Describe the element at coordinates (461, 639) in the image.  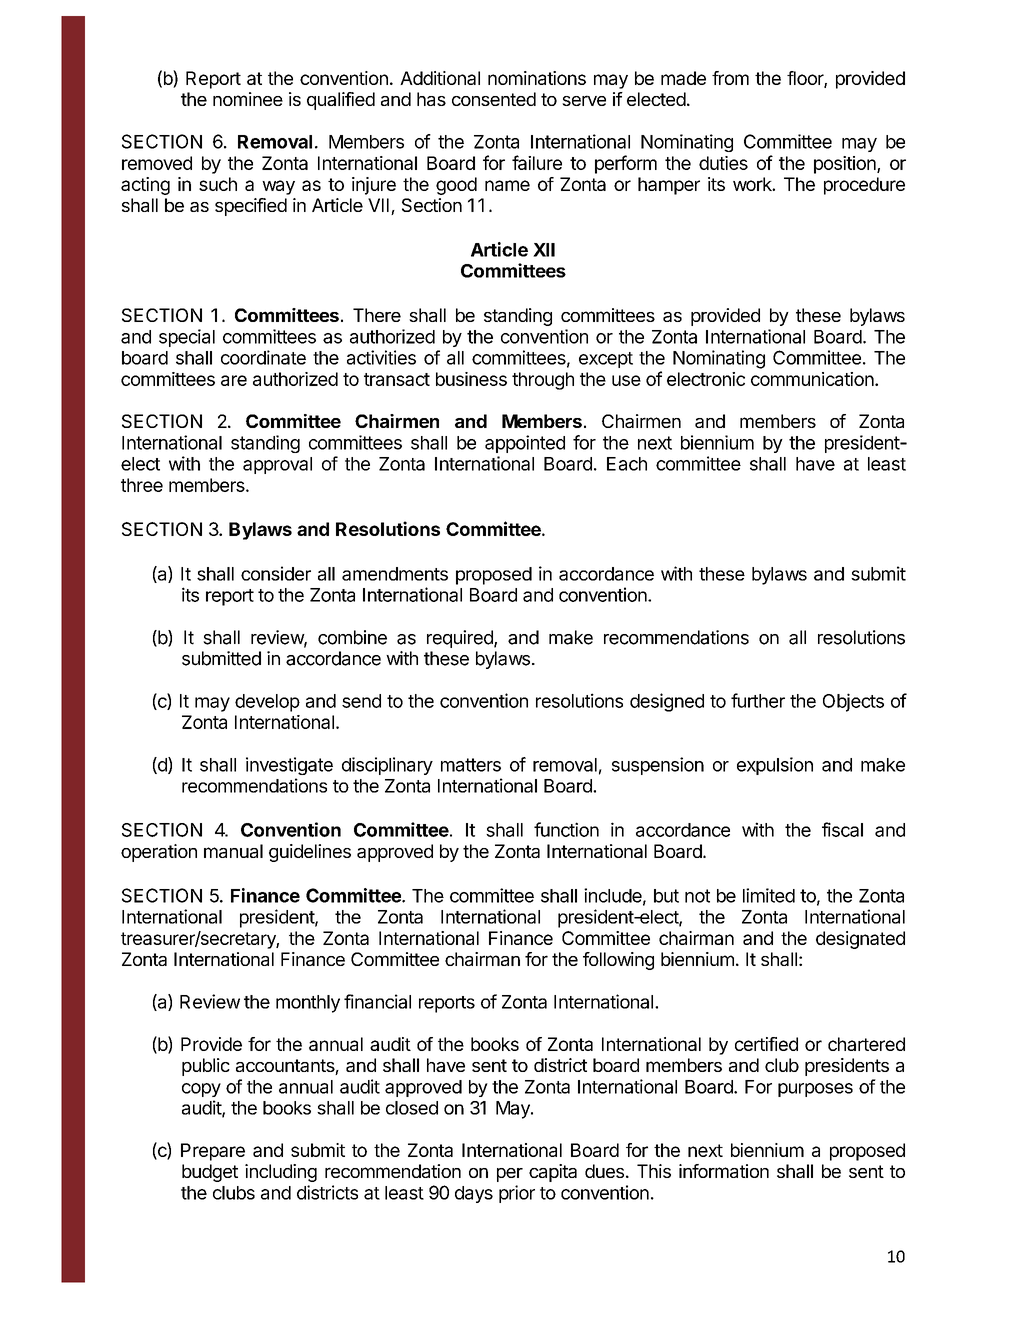
I see `required` at that location.
